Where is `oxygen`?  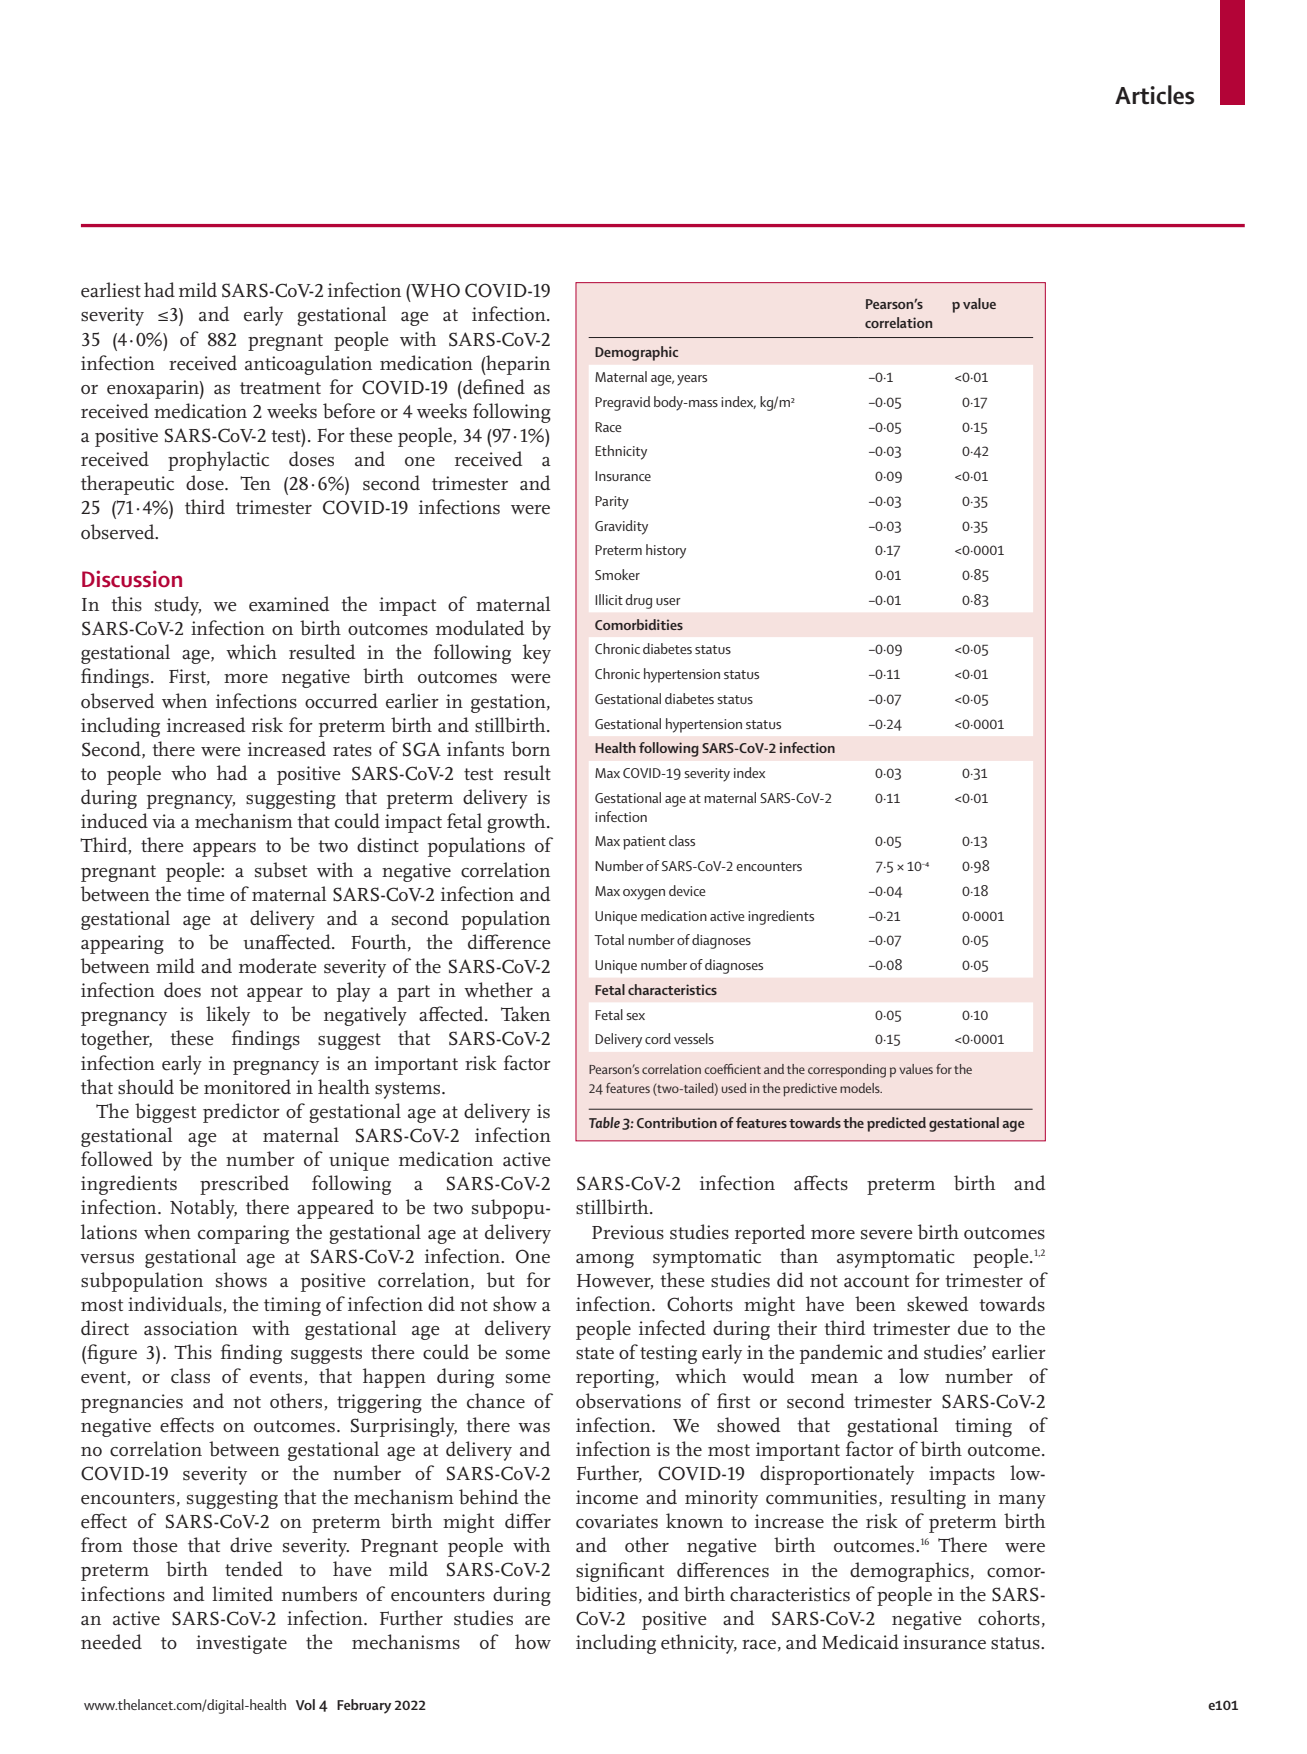
oxygen is located at coordinates (644, 894).
